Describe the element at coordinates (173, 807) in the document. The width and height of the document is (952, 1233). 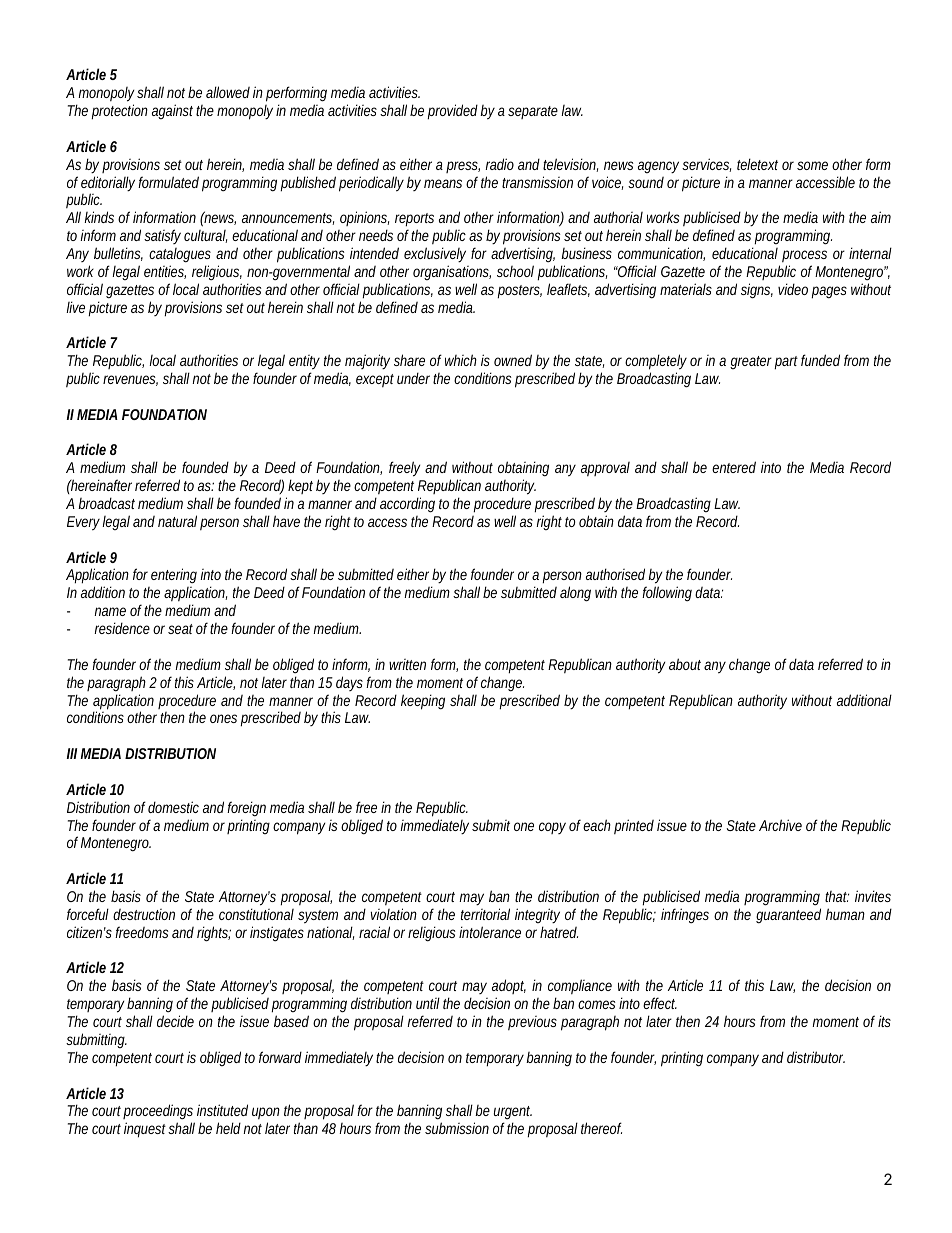
I see `domestic` at that location.
